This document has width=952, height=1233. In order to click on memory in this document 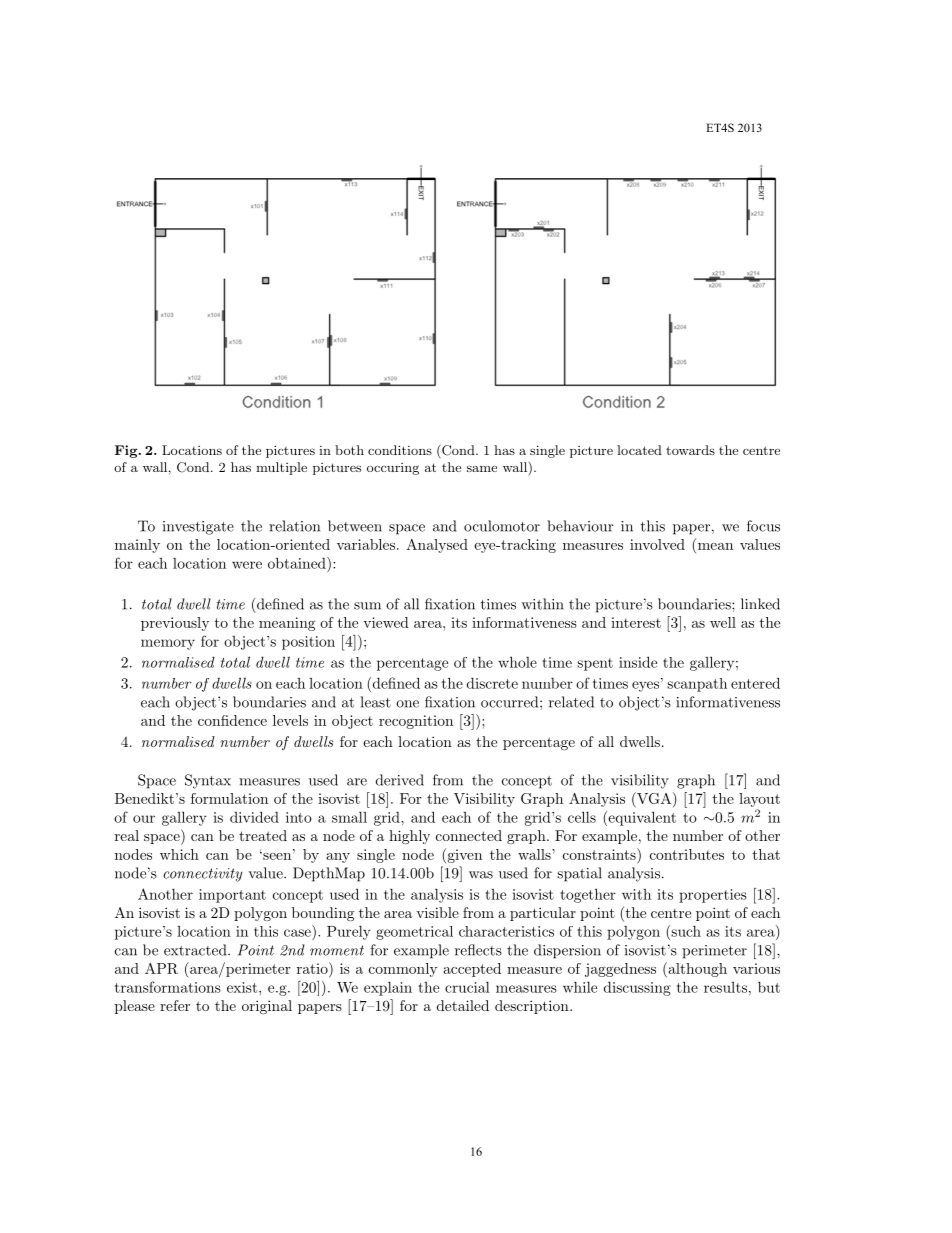, I will do `click(168, 644)`.
